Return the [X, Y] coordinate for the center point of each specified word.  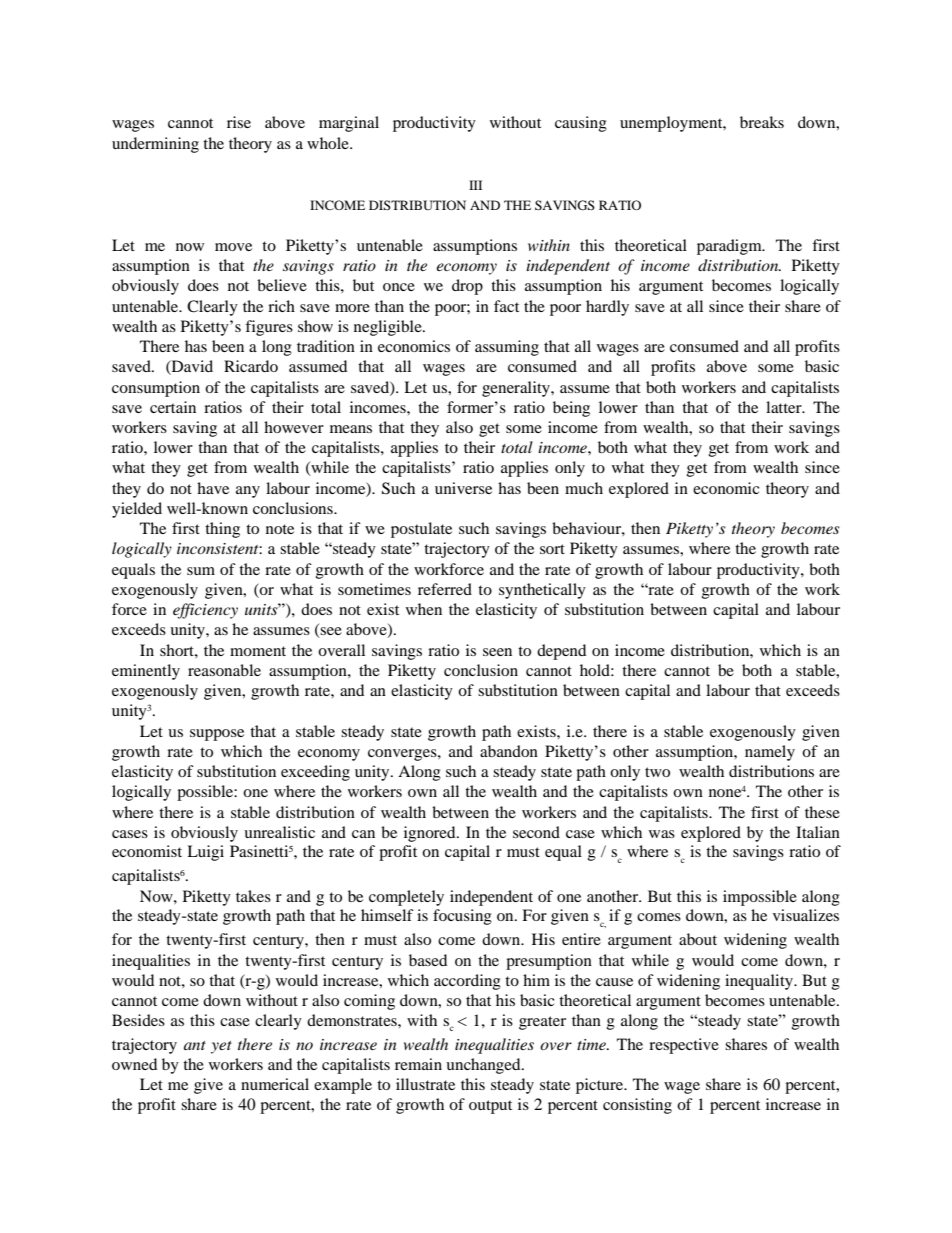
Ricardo [251, 366]
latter [785, 407]
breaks [762, 122]
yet [221, 1047]
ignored [431, 834]
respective [684, 1046]
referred [445, 589]
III [475, 185]
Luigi [205, 853]
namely [770, 753]
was [662, 834]
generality [517, 389]
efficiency [205, 611]
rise [239, 122]
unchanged [484, 1066]
